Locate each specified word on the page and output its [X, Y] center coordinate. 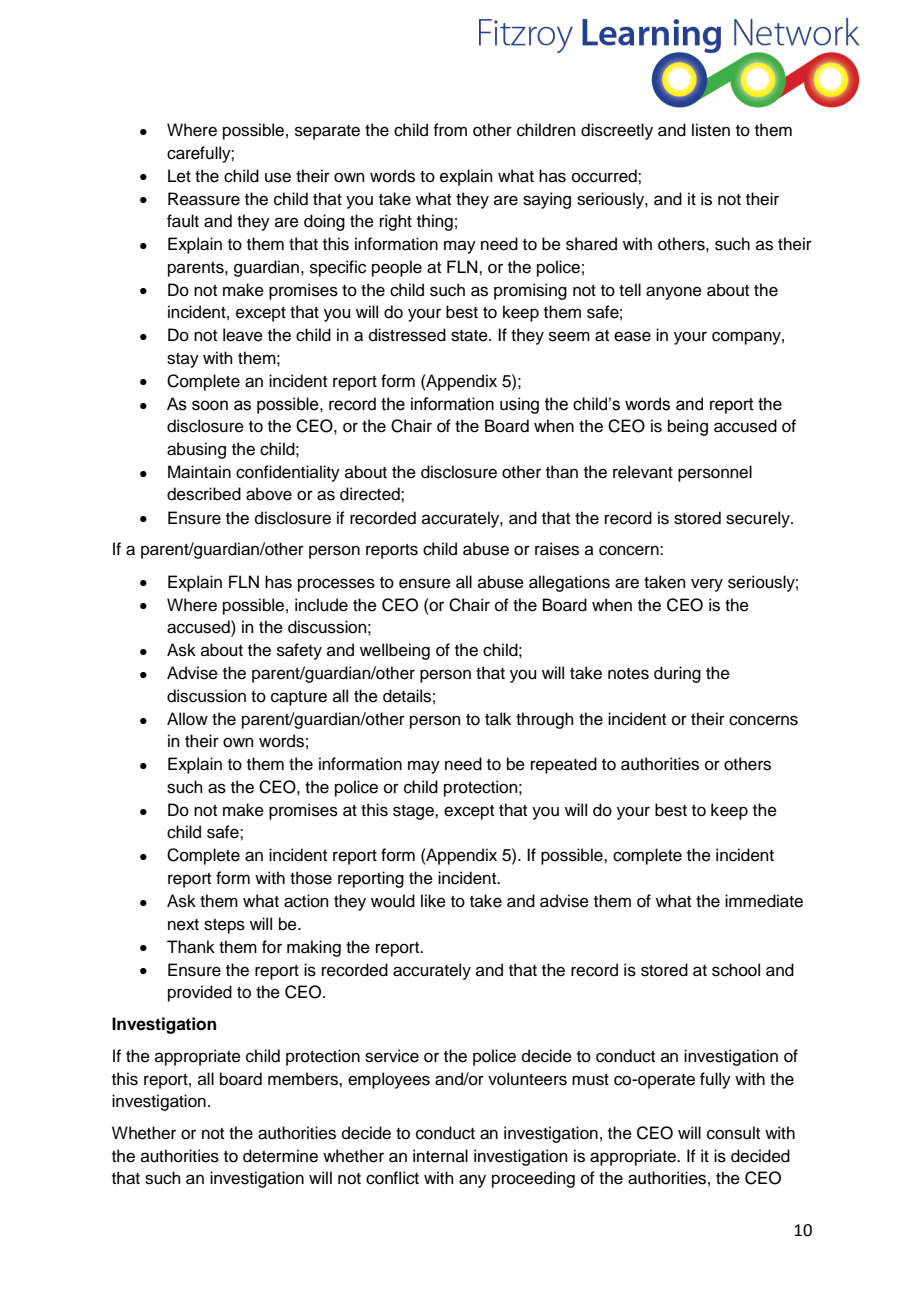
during [677, 674]
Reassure [204, 199]
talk [498, 719]
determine [280, 1156]
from [450, 130]
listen [711, 130]
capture [299, 698]
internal [440, 1156]
